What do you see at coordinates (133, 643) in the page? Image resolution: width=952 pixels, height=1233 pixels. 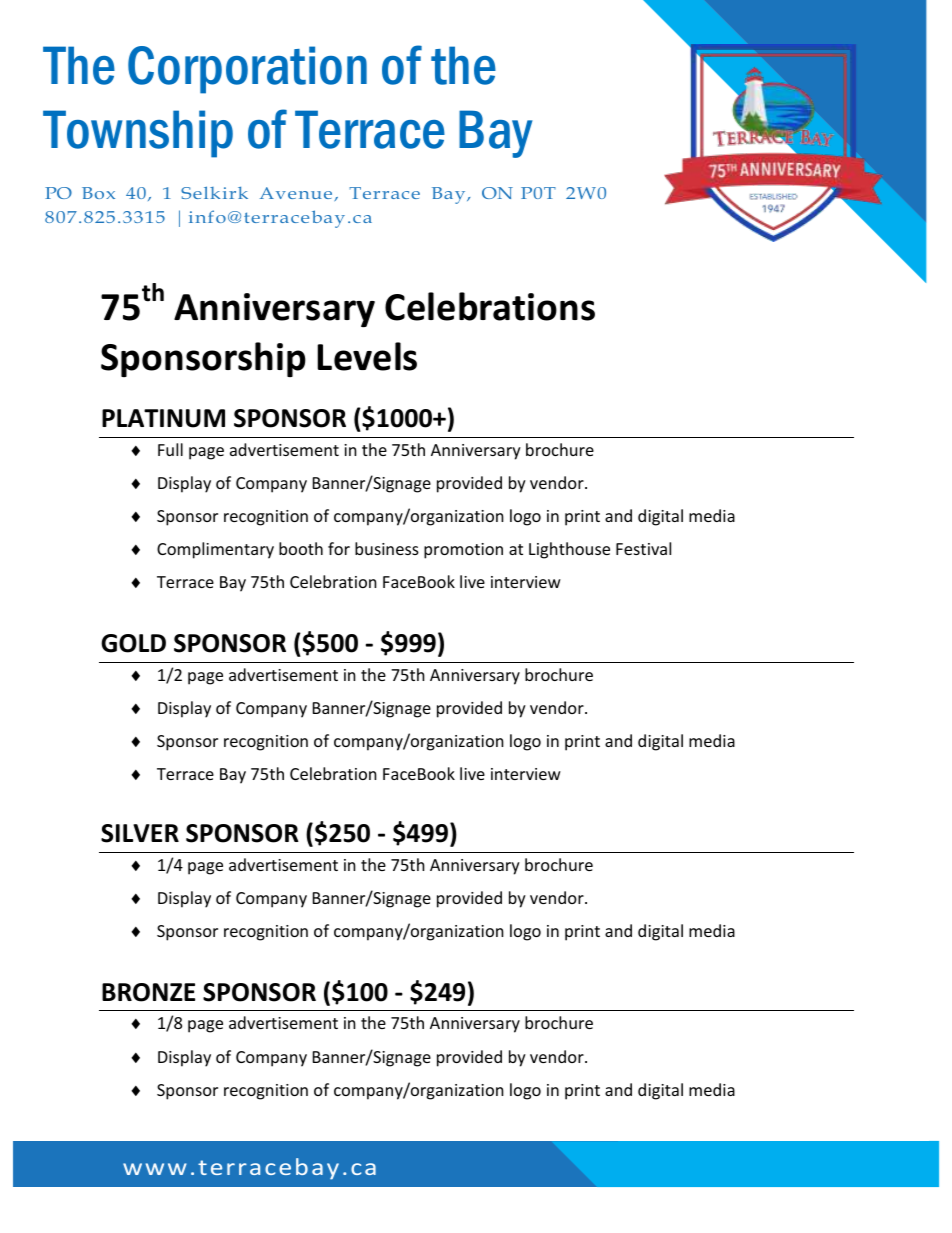 I see `GOLD` at bounding box center [133, 643].
